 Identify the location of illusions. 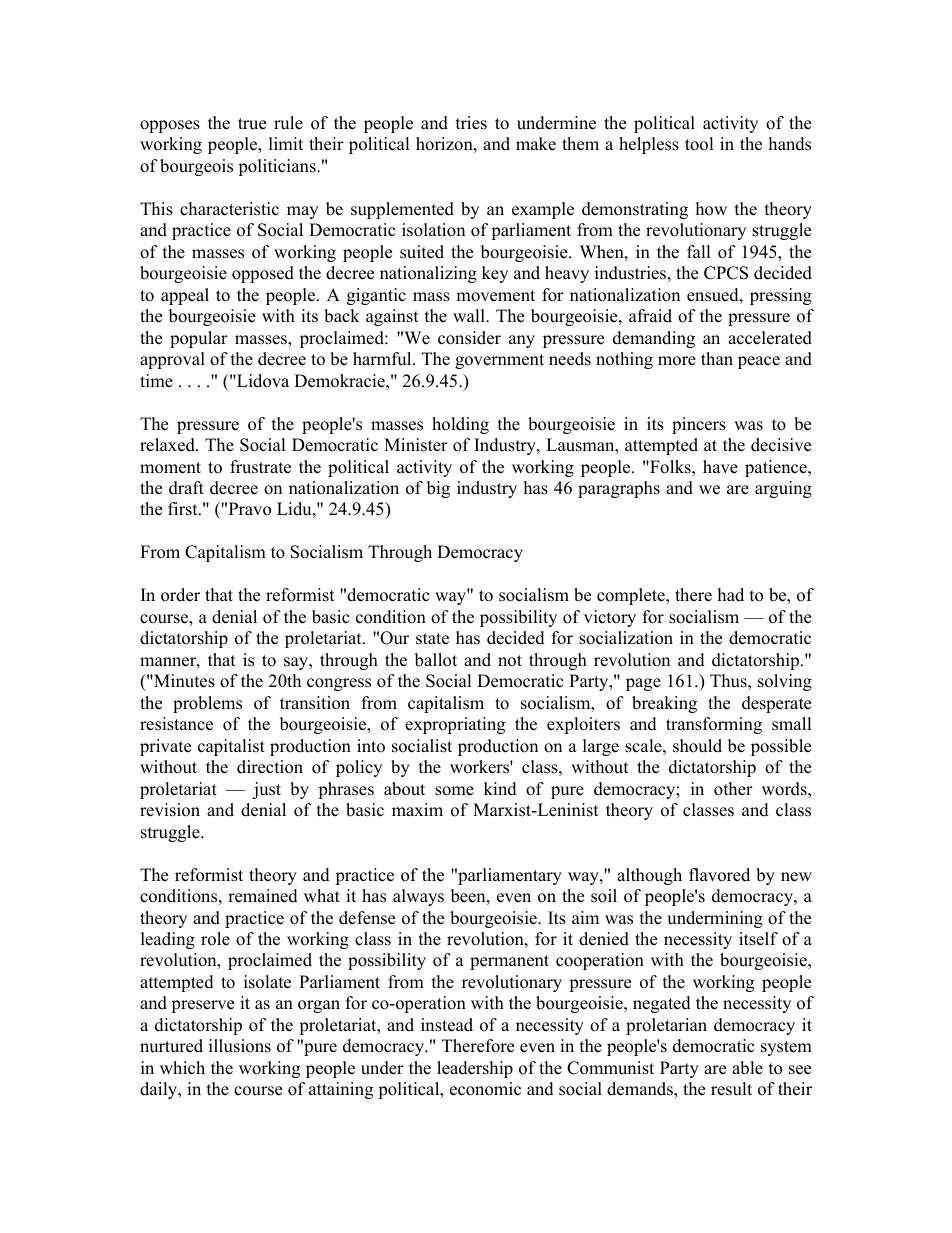
(240, 1046).
